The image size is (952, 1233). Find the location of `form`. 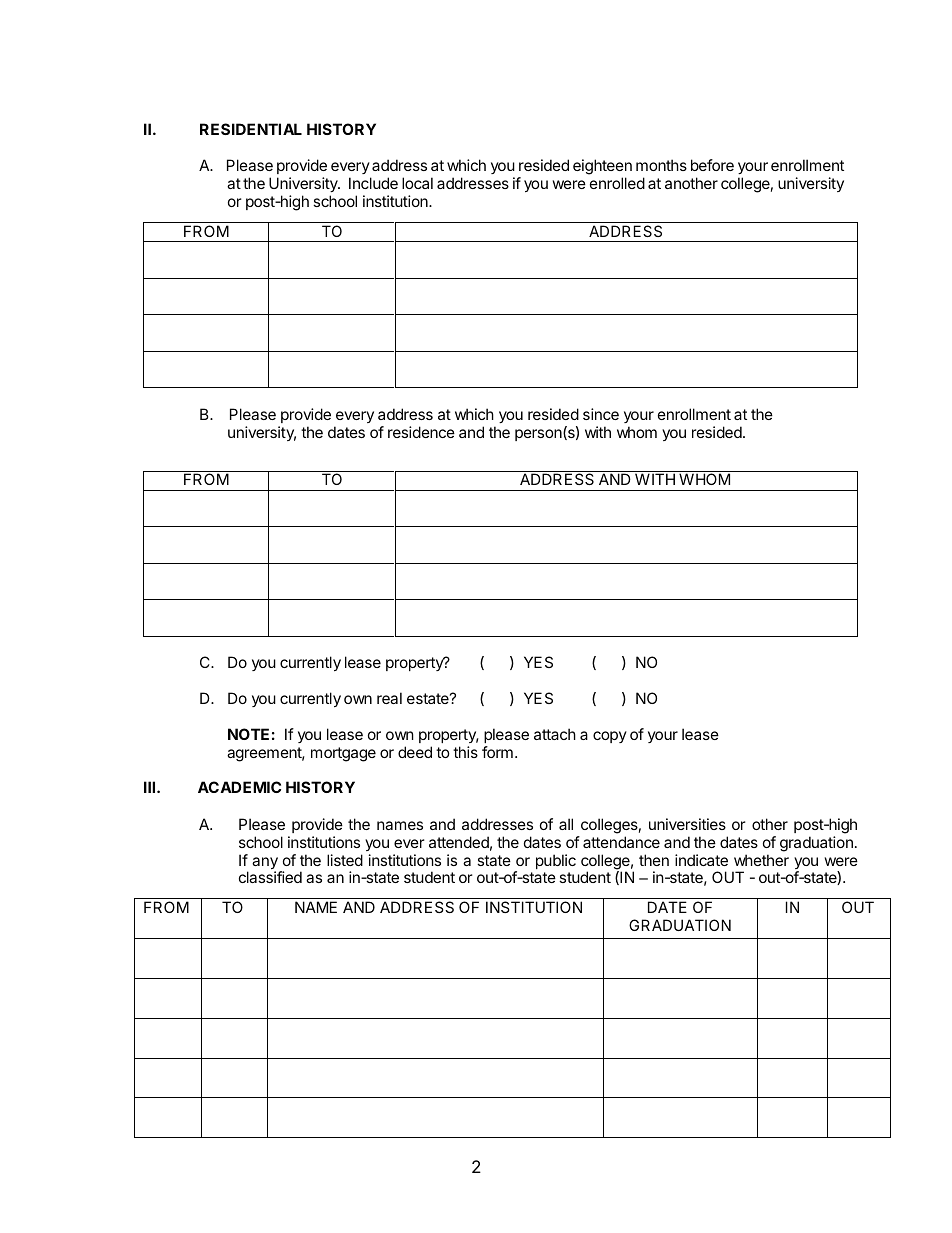

form is located at coordinates (497, 752).
